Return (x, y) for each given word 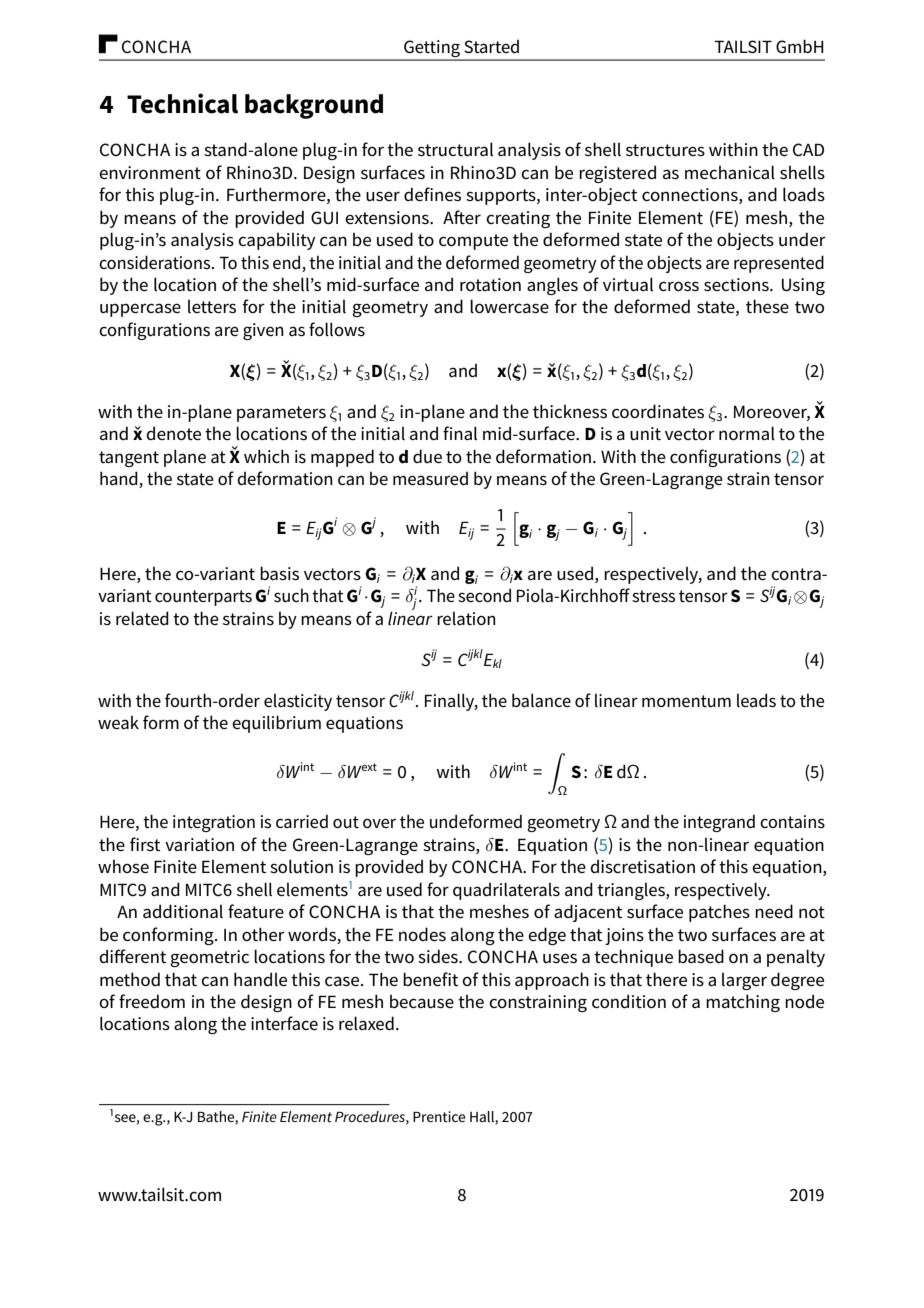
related (142, 618)
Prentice (439, 1116)
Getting (432, 50)
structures (665, 150)
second (484, 595)
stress (653, 596)
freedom (152, 1001)
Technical (182, 103)
